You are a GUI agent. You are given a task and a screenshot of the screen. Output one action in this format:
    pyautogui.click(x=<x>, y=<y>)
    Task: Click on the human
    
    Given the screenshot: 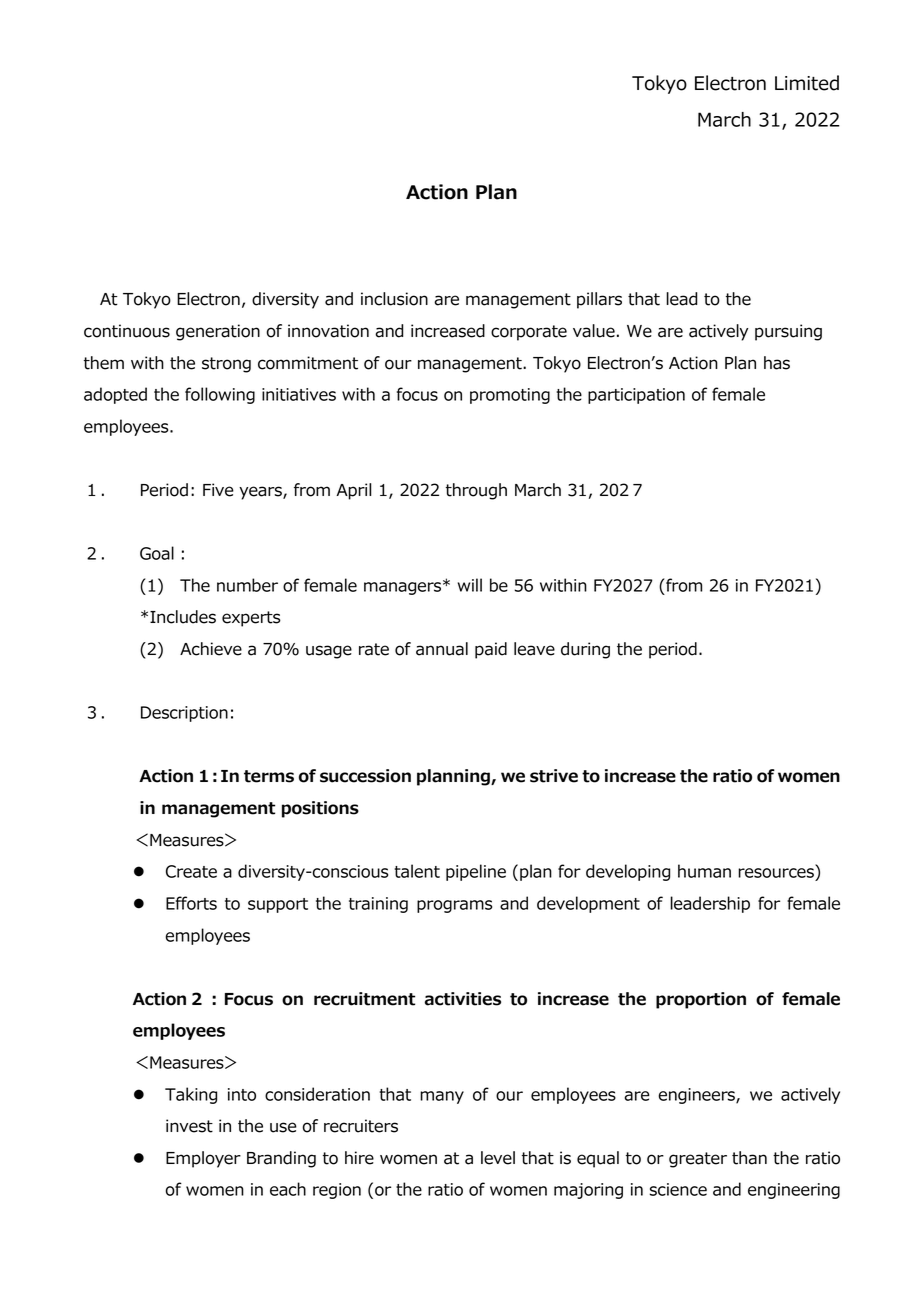 What is the action you would take?
    pyautogui.click(x=704, y=871)
